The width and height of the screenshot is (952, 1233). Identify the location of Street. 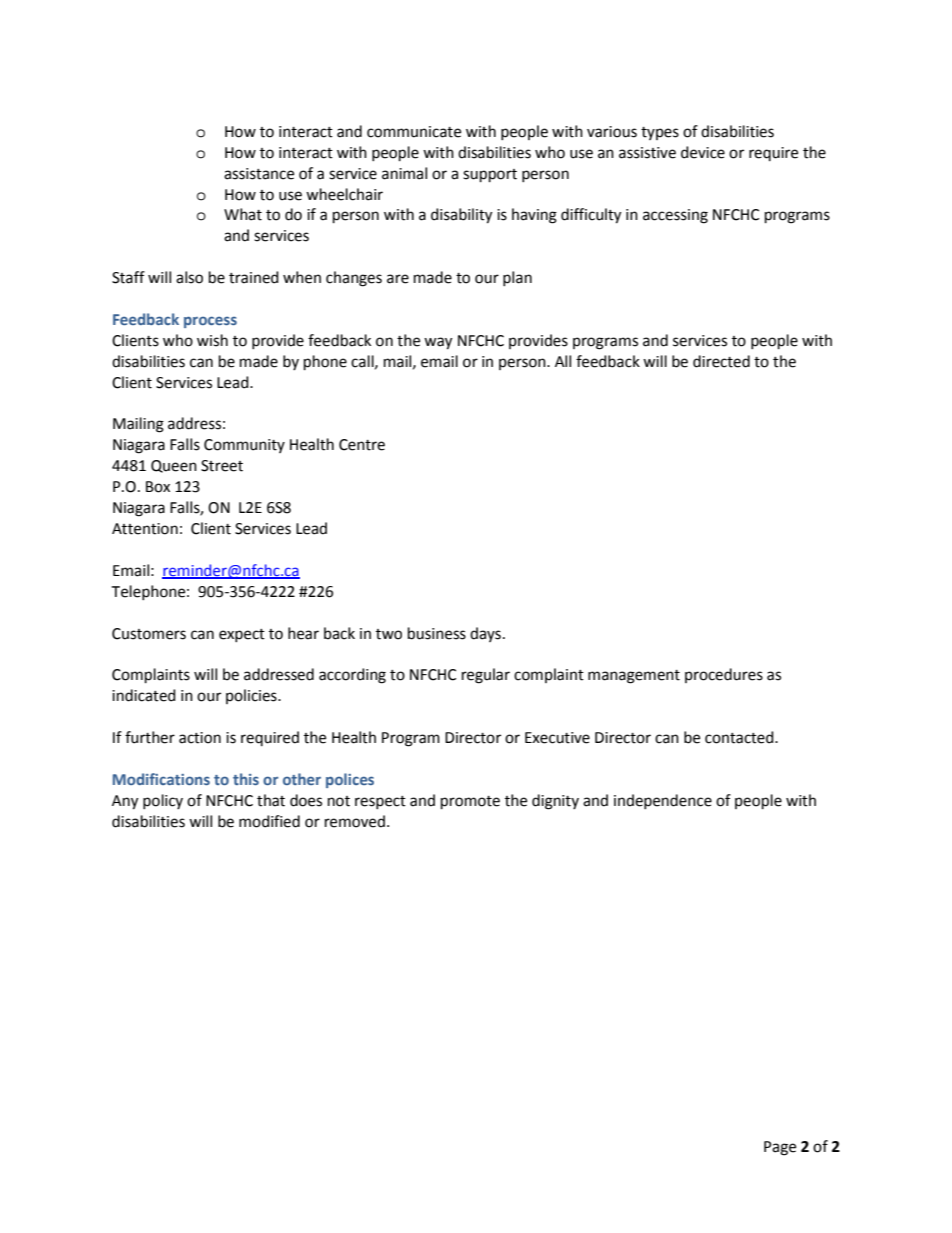
(222, 466).
